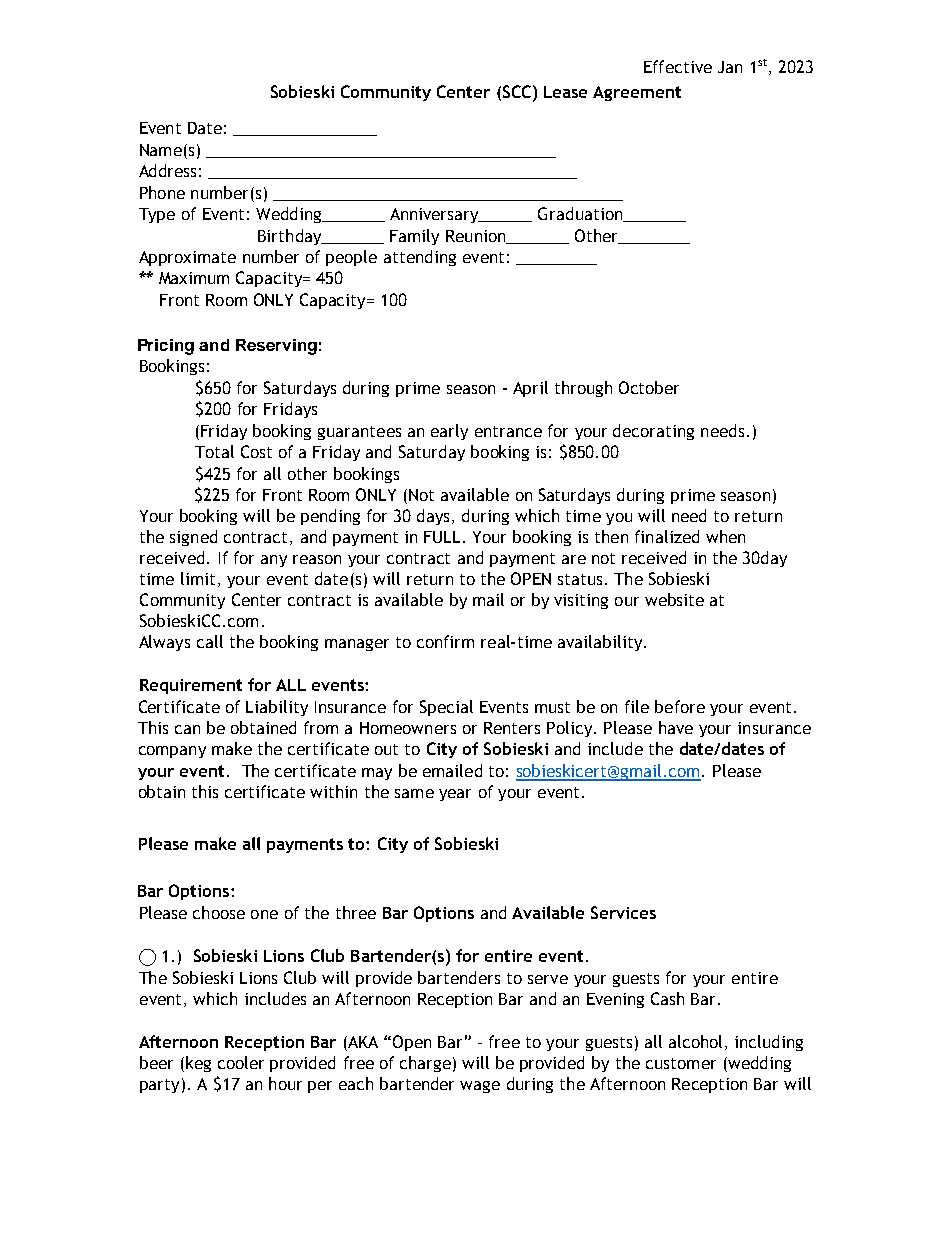 Image resolution: width=952 pixels, height=1233 pixels. Describe the element at coordinates (219, 912) in the screenshot. I see `choose` at that location.
